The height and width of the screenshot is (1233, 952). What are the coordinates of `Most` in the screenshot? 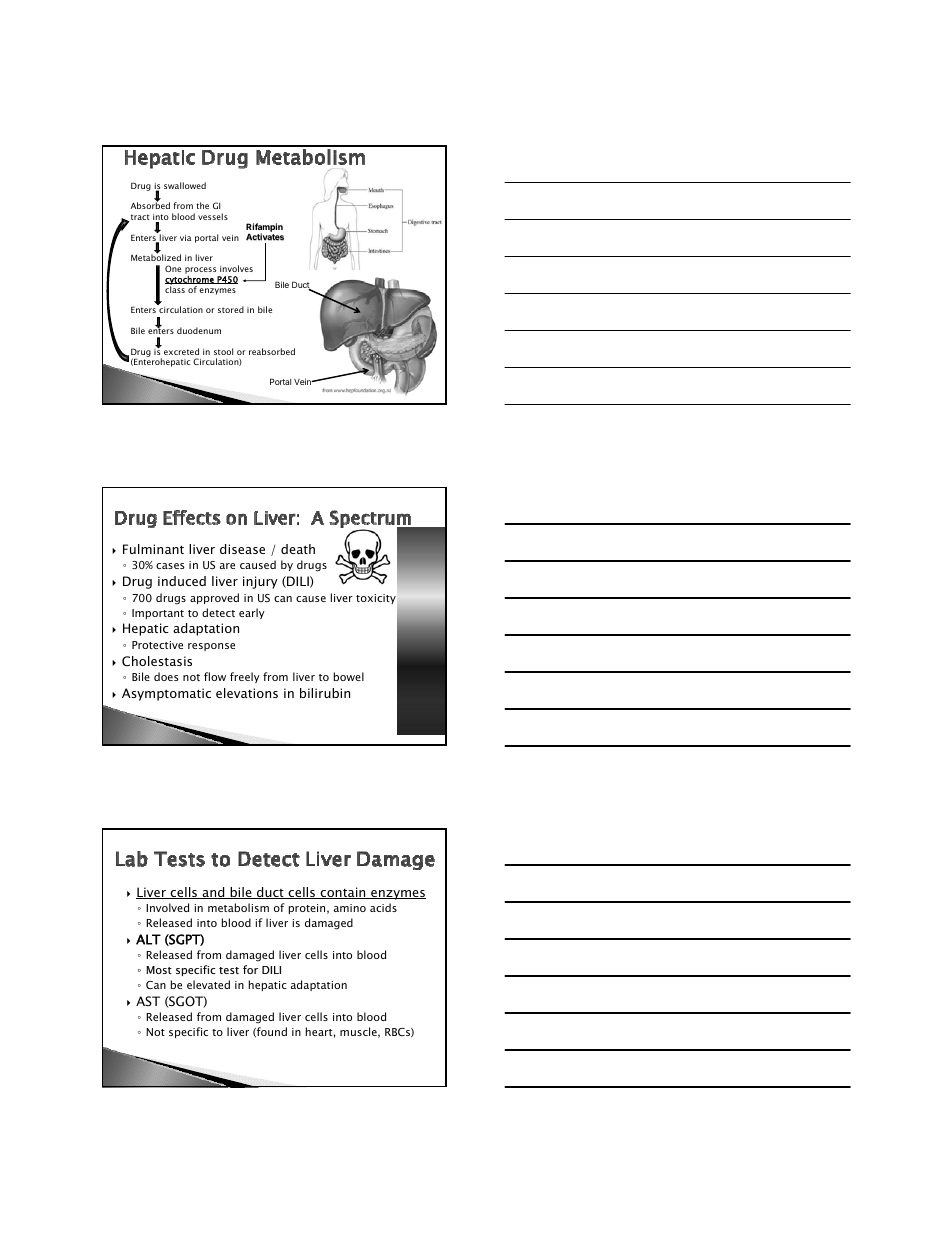 It's located at (159, 970).
